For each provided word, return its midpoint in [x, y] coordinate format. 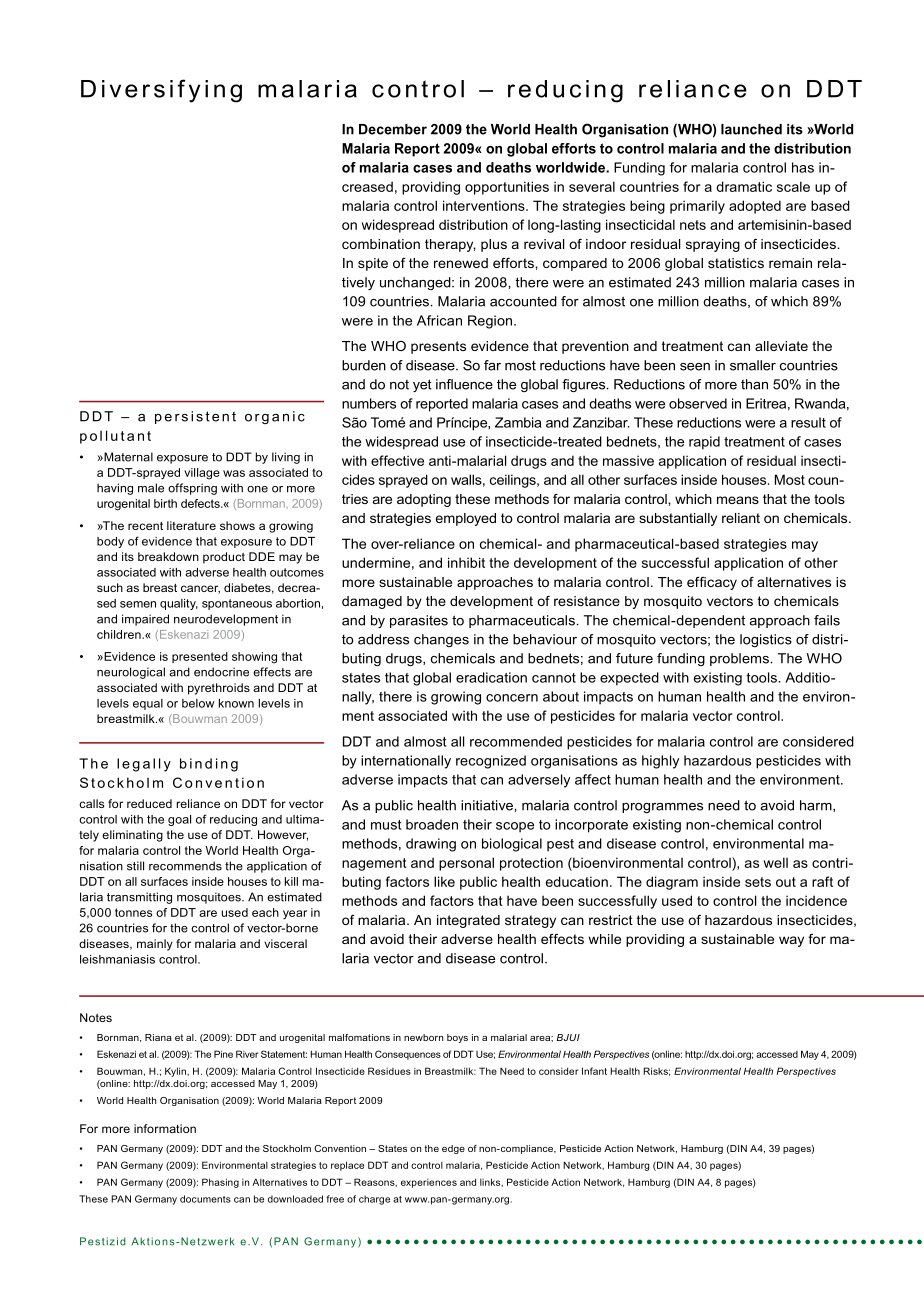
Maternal [127, 457]
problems [739, 659]
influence [464, 384]
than [754, 384]
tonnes [133, 912]
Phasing [220, 1183]
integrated [468, 921]
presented [200, 657]
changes [441, 640]
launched [751, 129]
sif [169, 88]
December [393, 129]
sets [758, 882]
